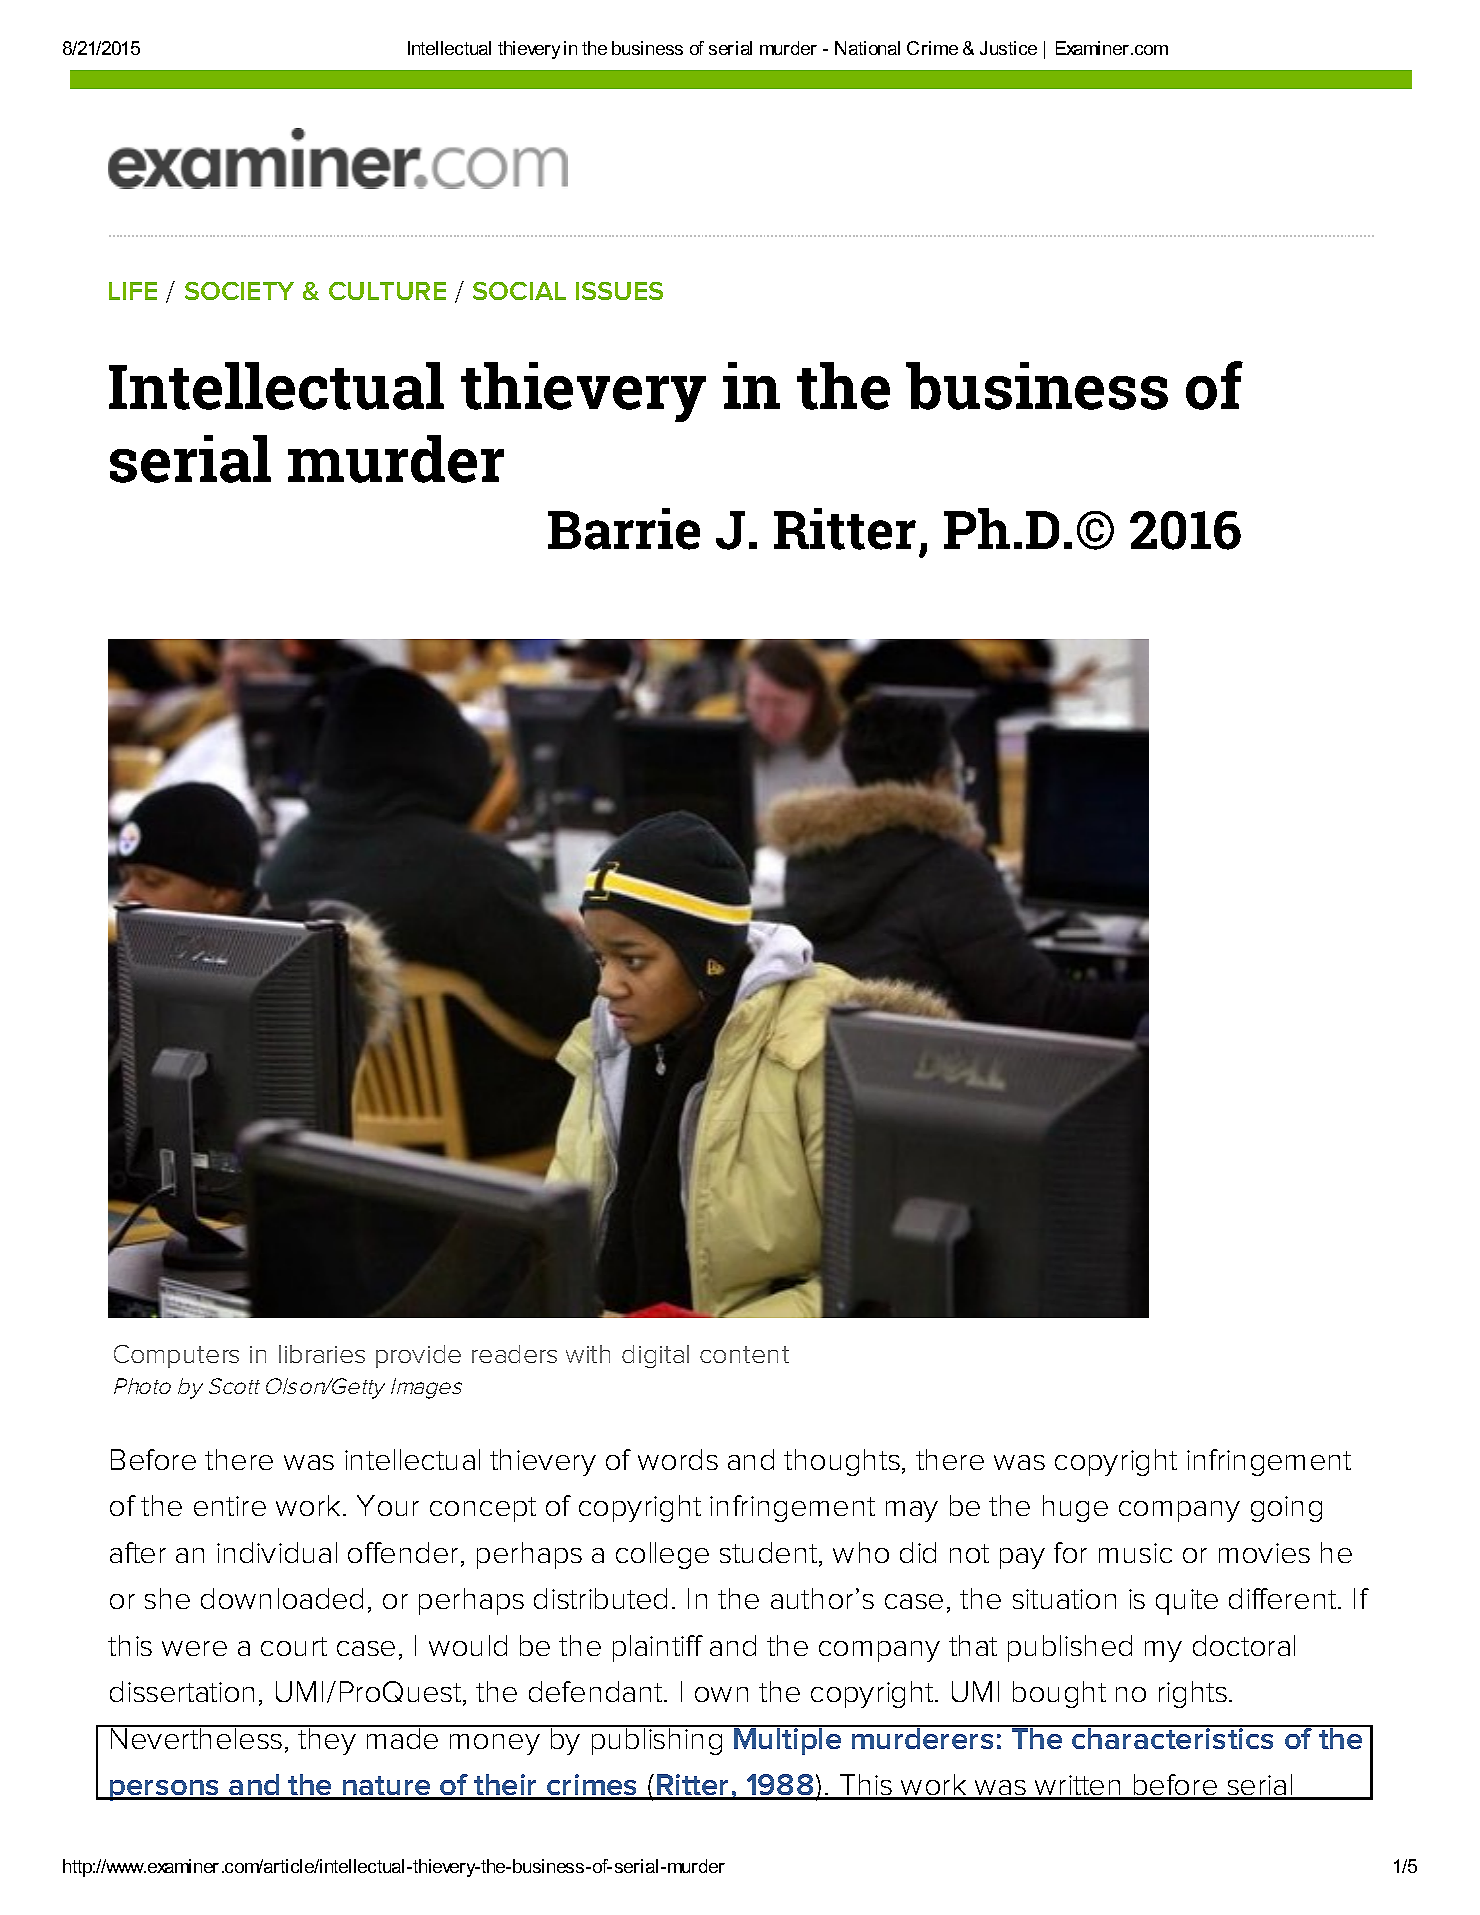  Describe the element at coordinates (624, 529) in the document. I see `Barrie` at that location.
